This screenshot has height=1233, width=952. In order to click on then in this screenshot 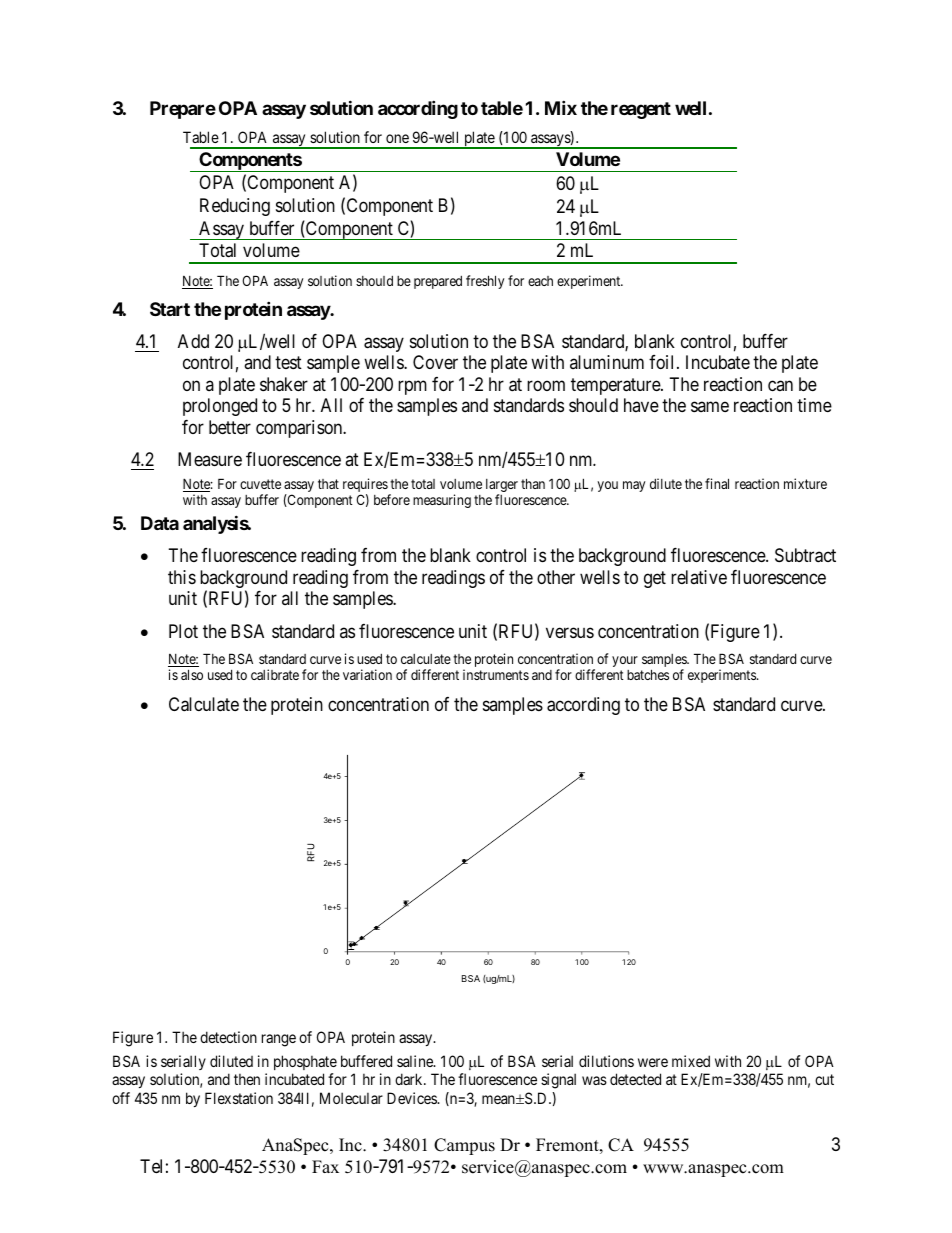, I will do `click(247, 1079)`.
